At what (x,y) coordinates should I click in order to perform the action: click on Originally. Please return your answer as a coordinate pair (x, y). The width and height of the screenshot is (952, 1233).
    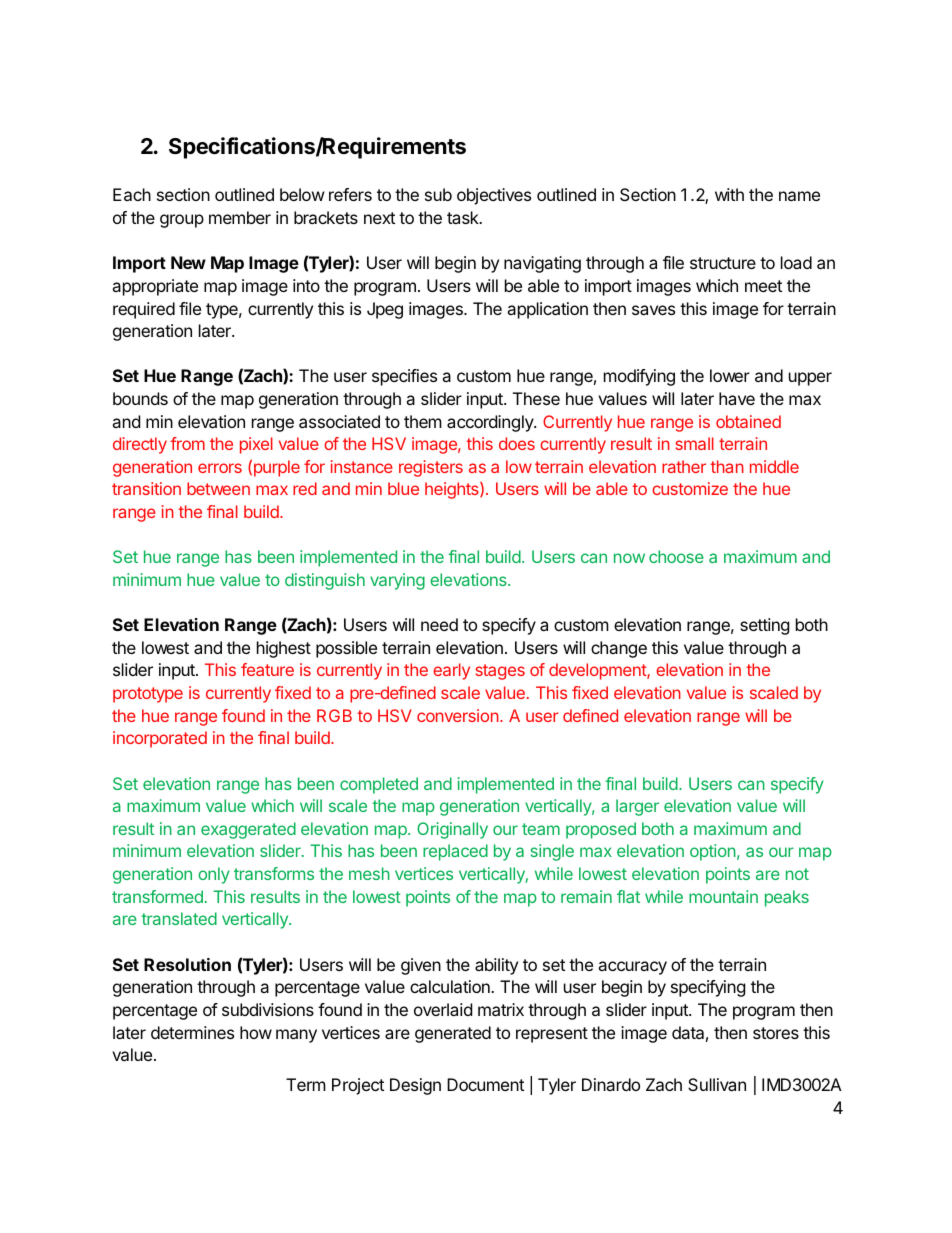
    Looking at the image, I should click on (452, 830).
